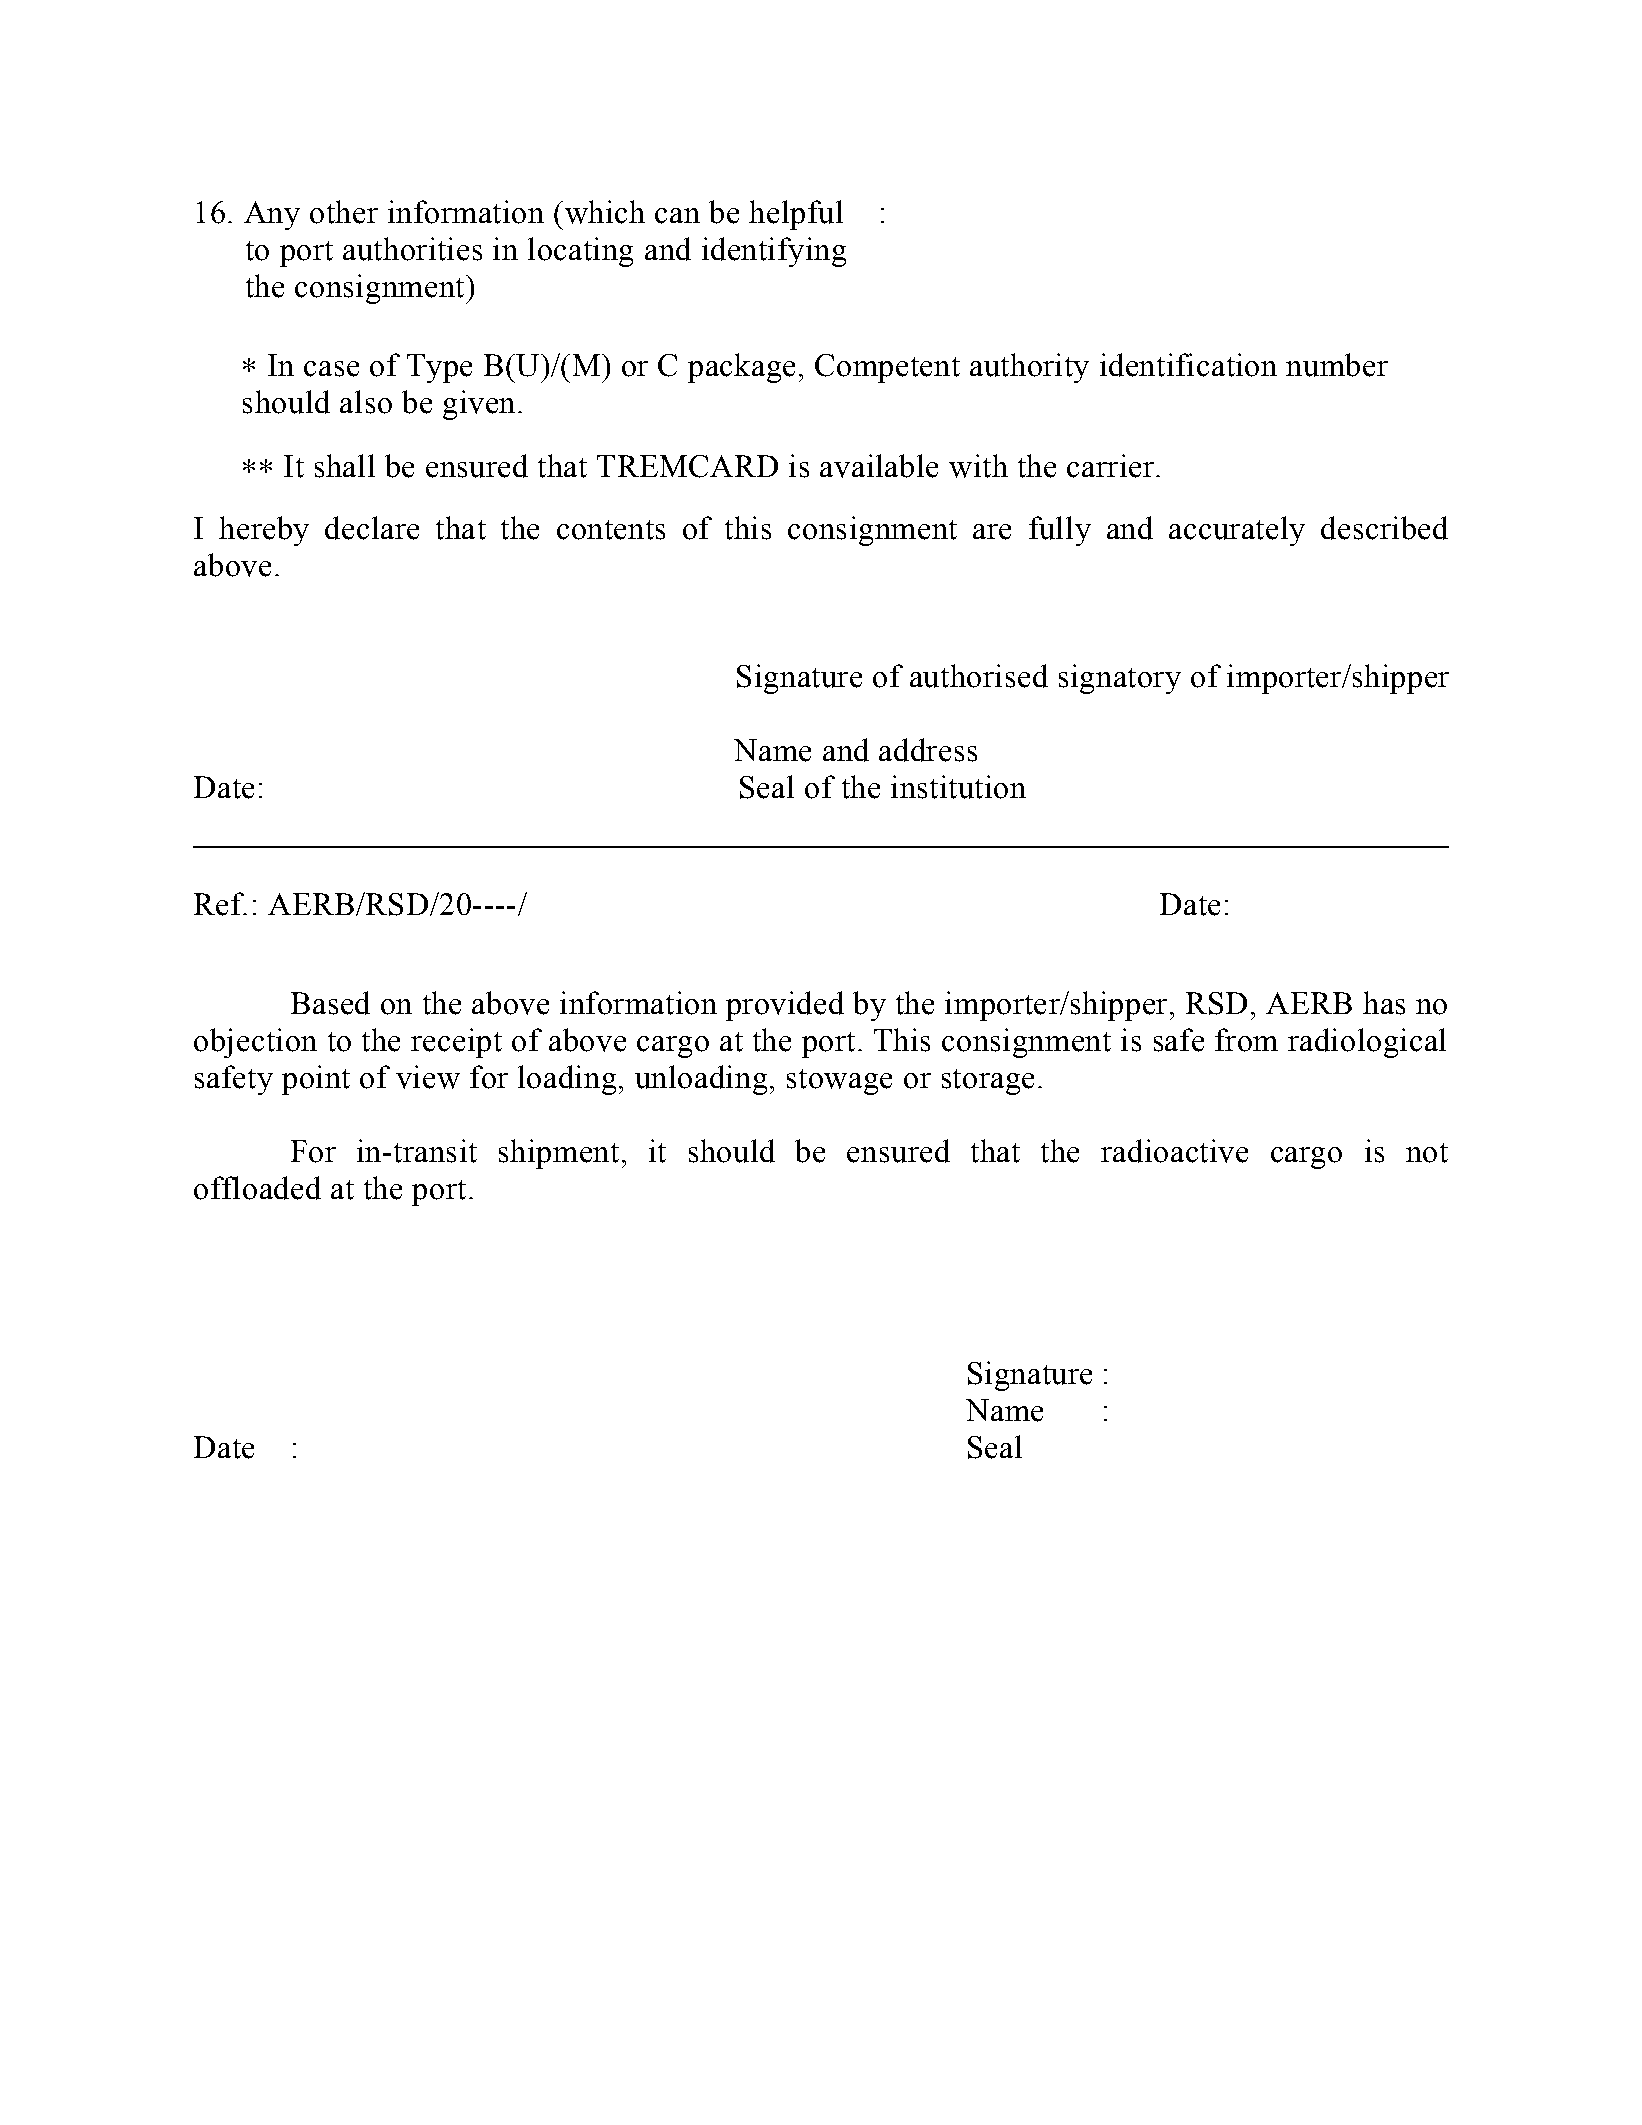 The width and height of the document is (1642, 2125). Describe the element at coordinates (1337, 365) in the document. I see `number` at that location.
